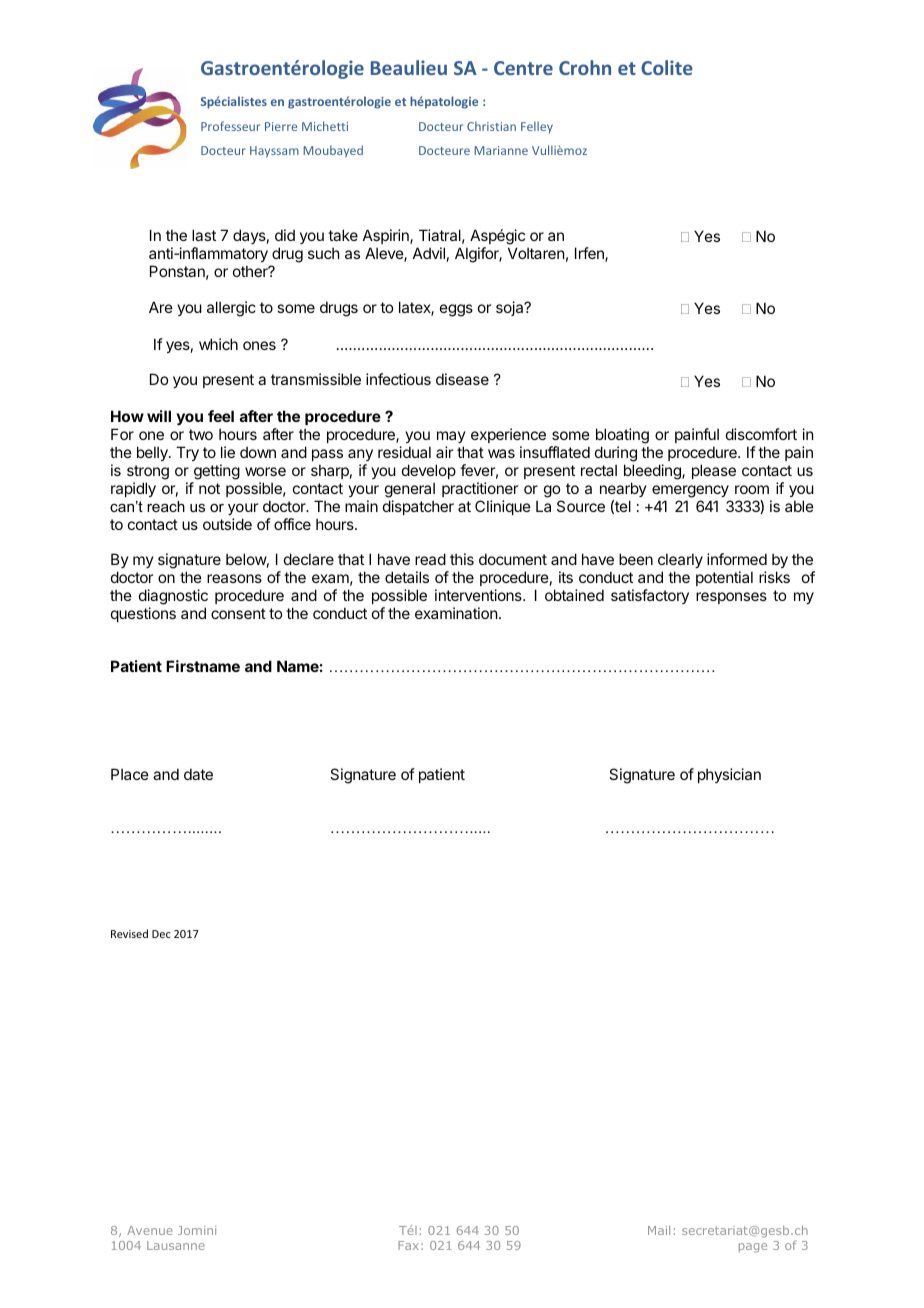 The height and width of the screenshot is (1308, 924). What do you see at coordinates (238, 613) in the screenshot?
I see `consent` at bounding box center [238, 613].
